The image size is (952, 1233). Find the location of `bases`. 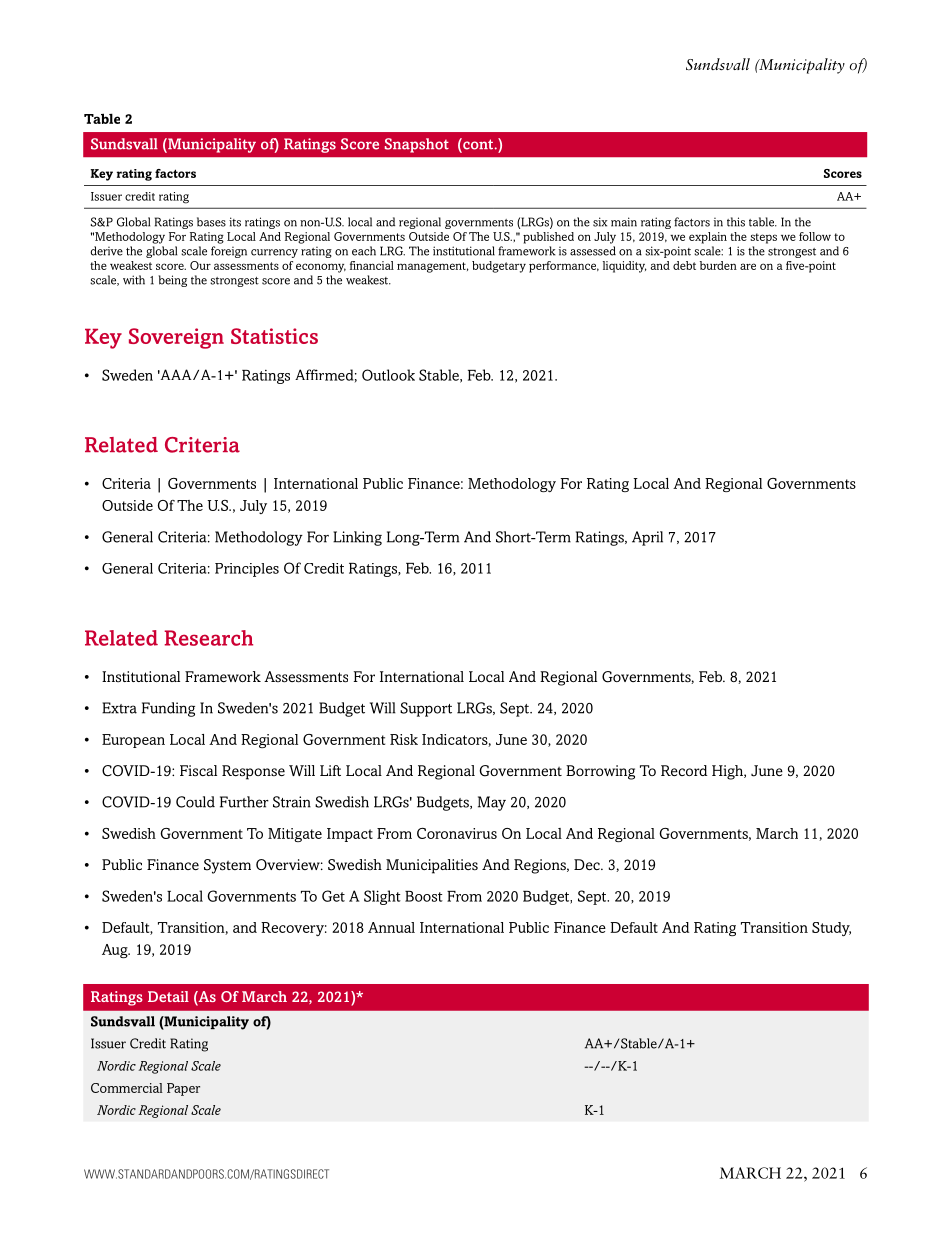

bases is located at coordinates (211, 222).
